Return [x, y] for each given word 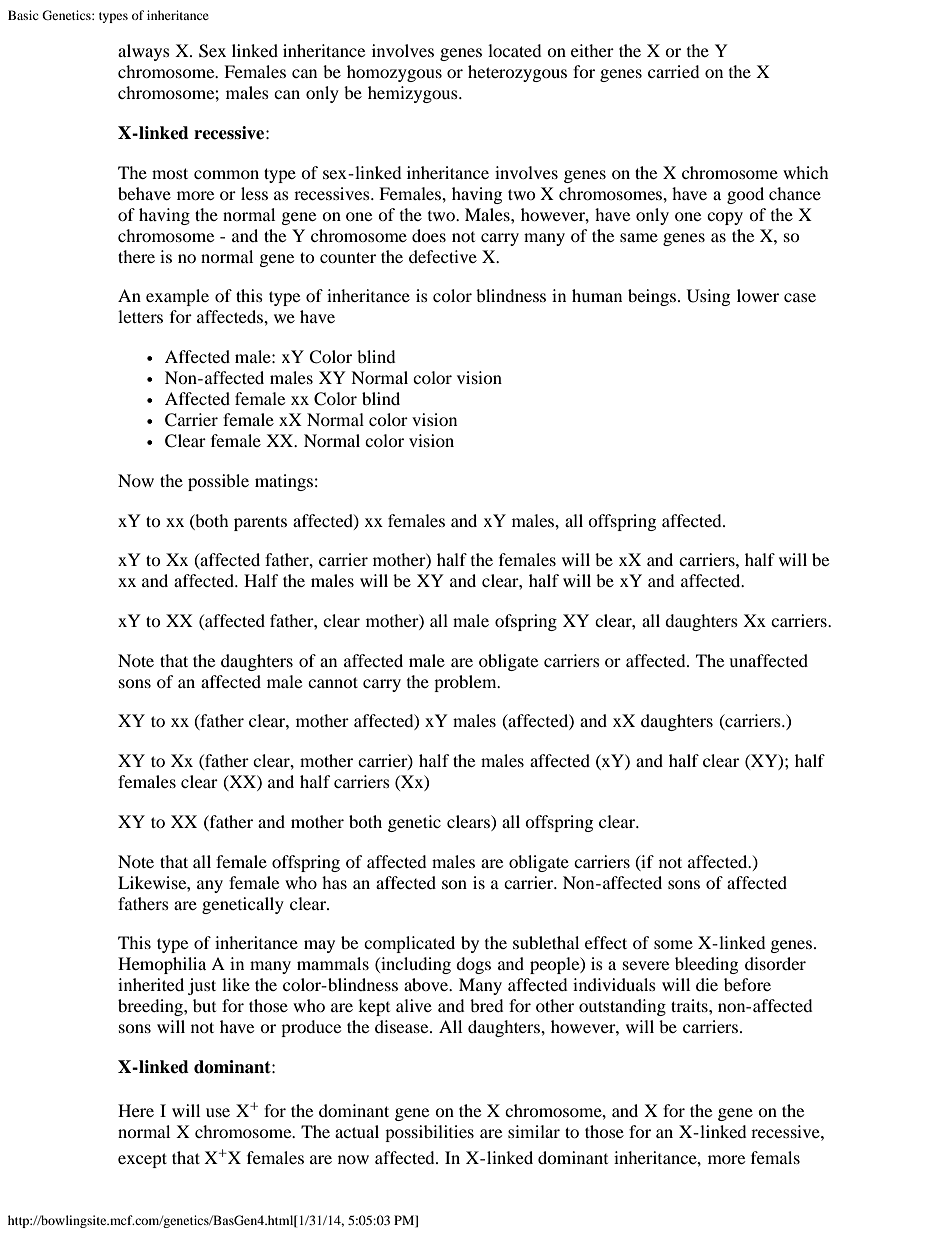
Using [708, 297]
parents [260, 523]
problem [466, 683]
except [142, 1160]
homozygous [394, 73]
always [144, 52]
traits [690, 1005]
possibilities [429, 1133]
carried [674, 71]
